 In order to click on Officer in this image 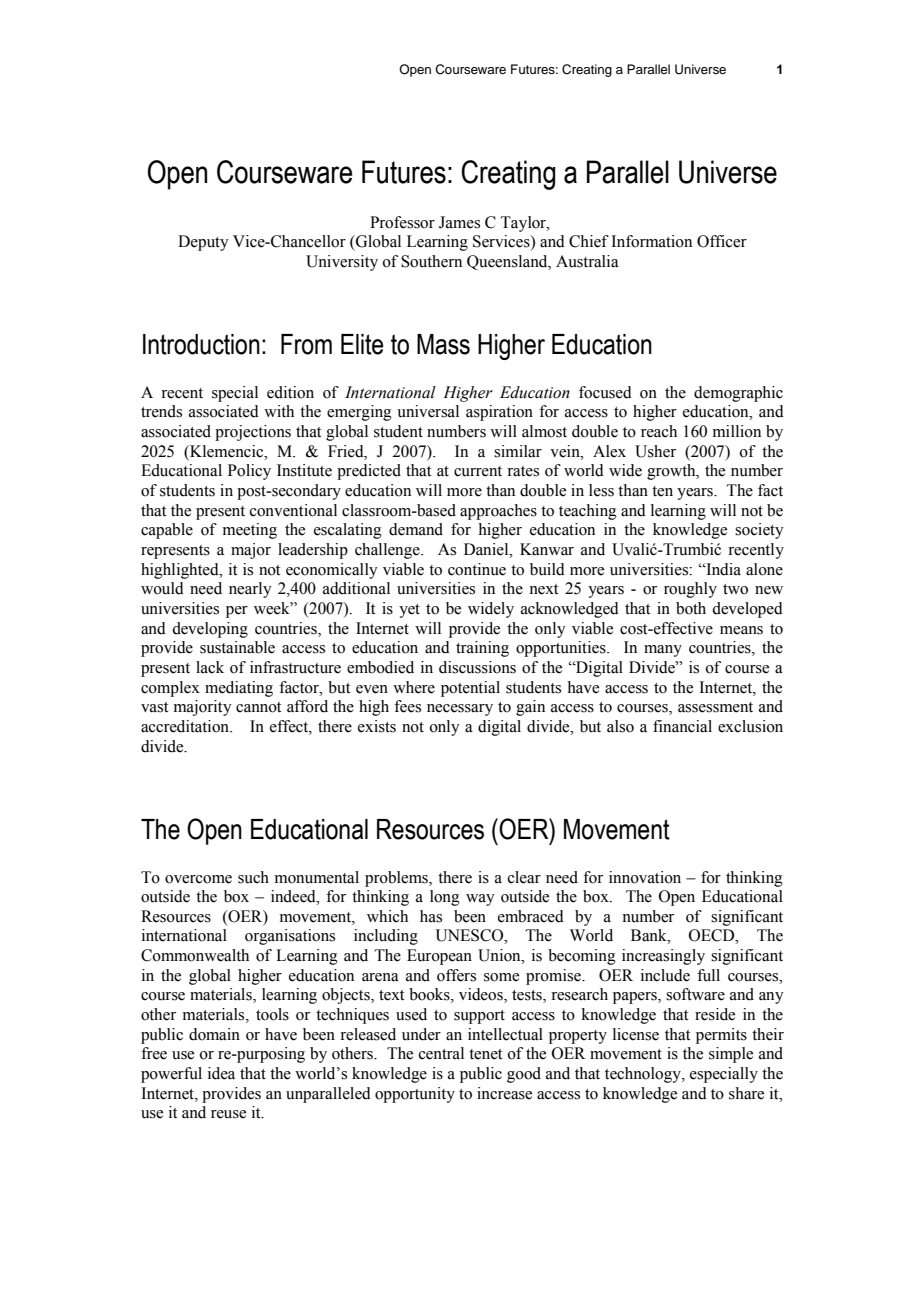, I will do `click(722, 241)`.
